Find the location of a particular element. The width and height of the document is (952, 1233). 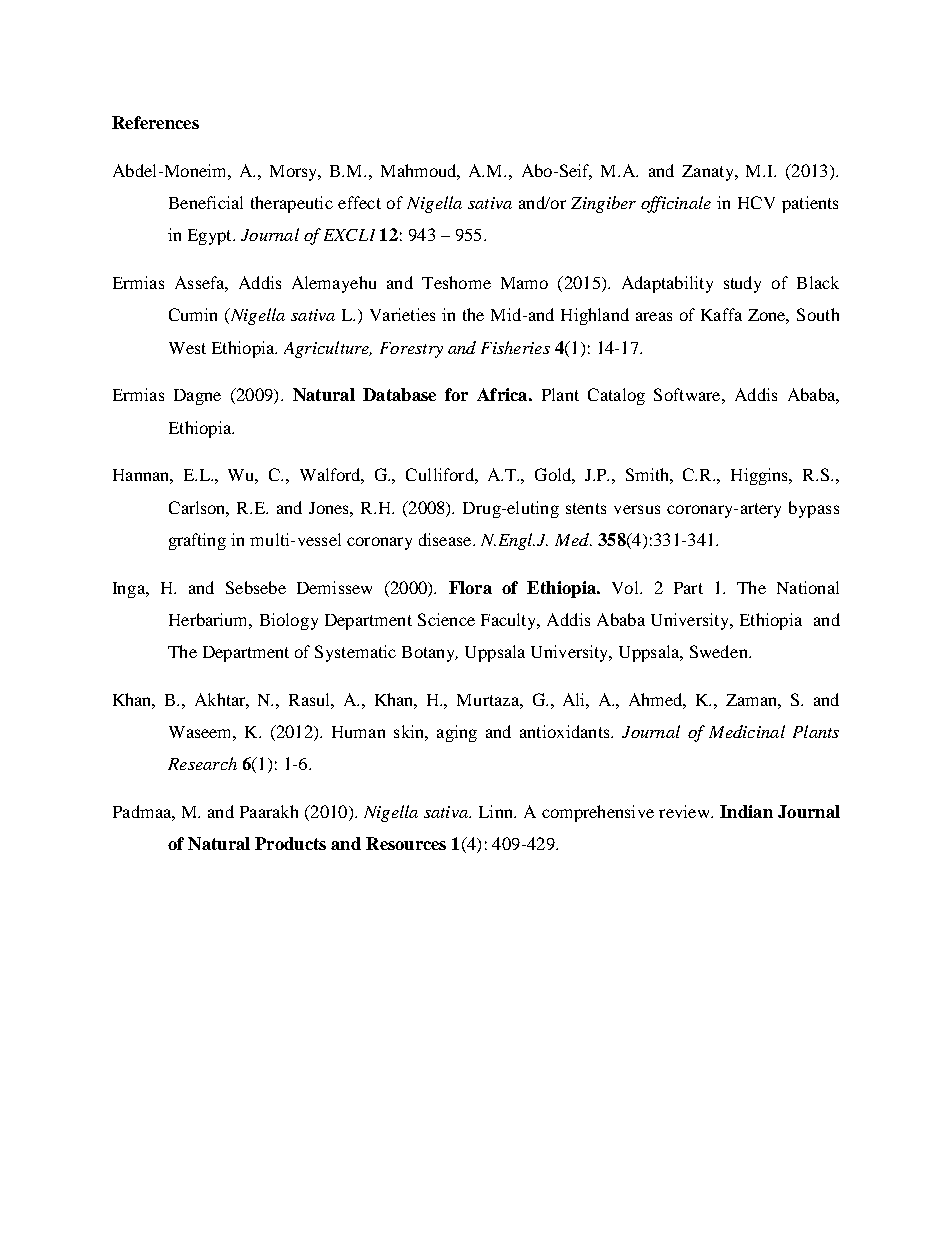

effect is located at coordinates (359, 202).
